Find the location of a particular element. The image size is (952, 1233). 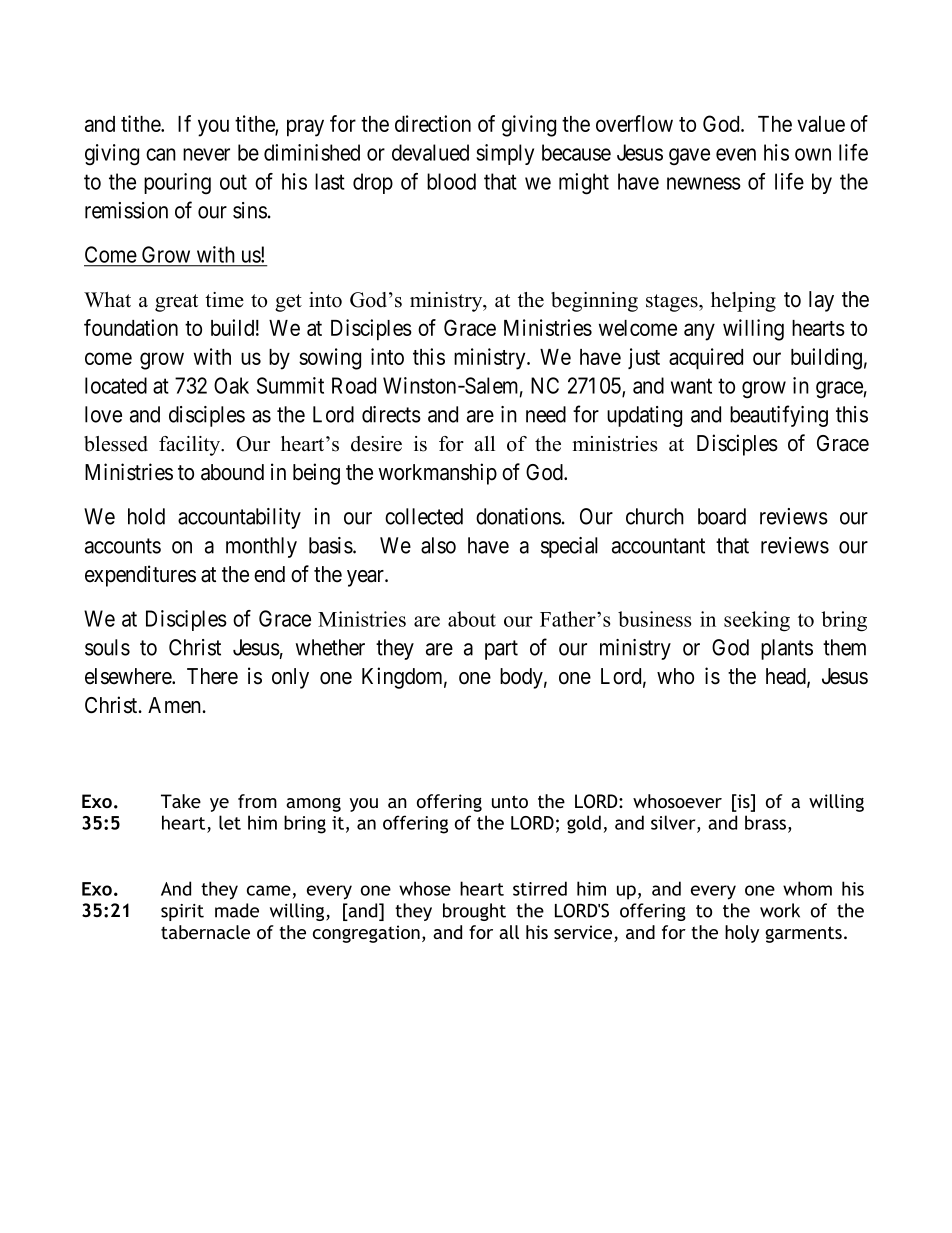

spirit is located at coordinates (182, 912).
